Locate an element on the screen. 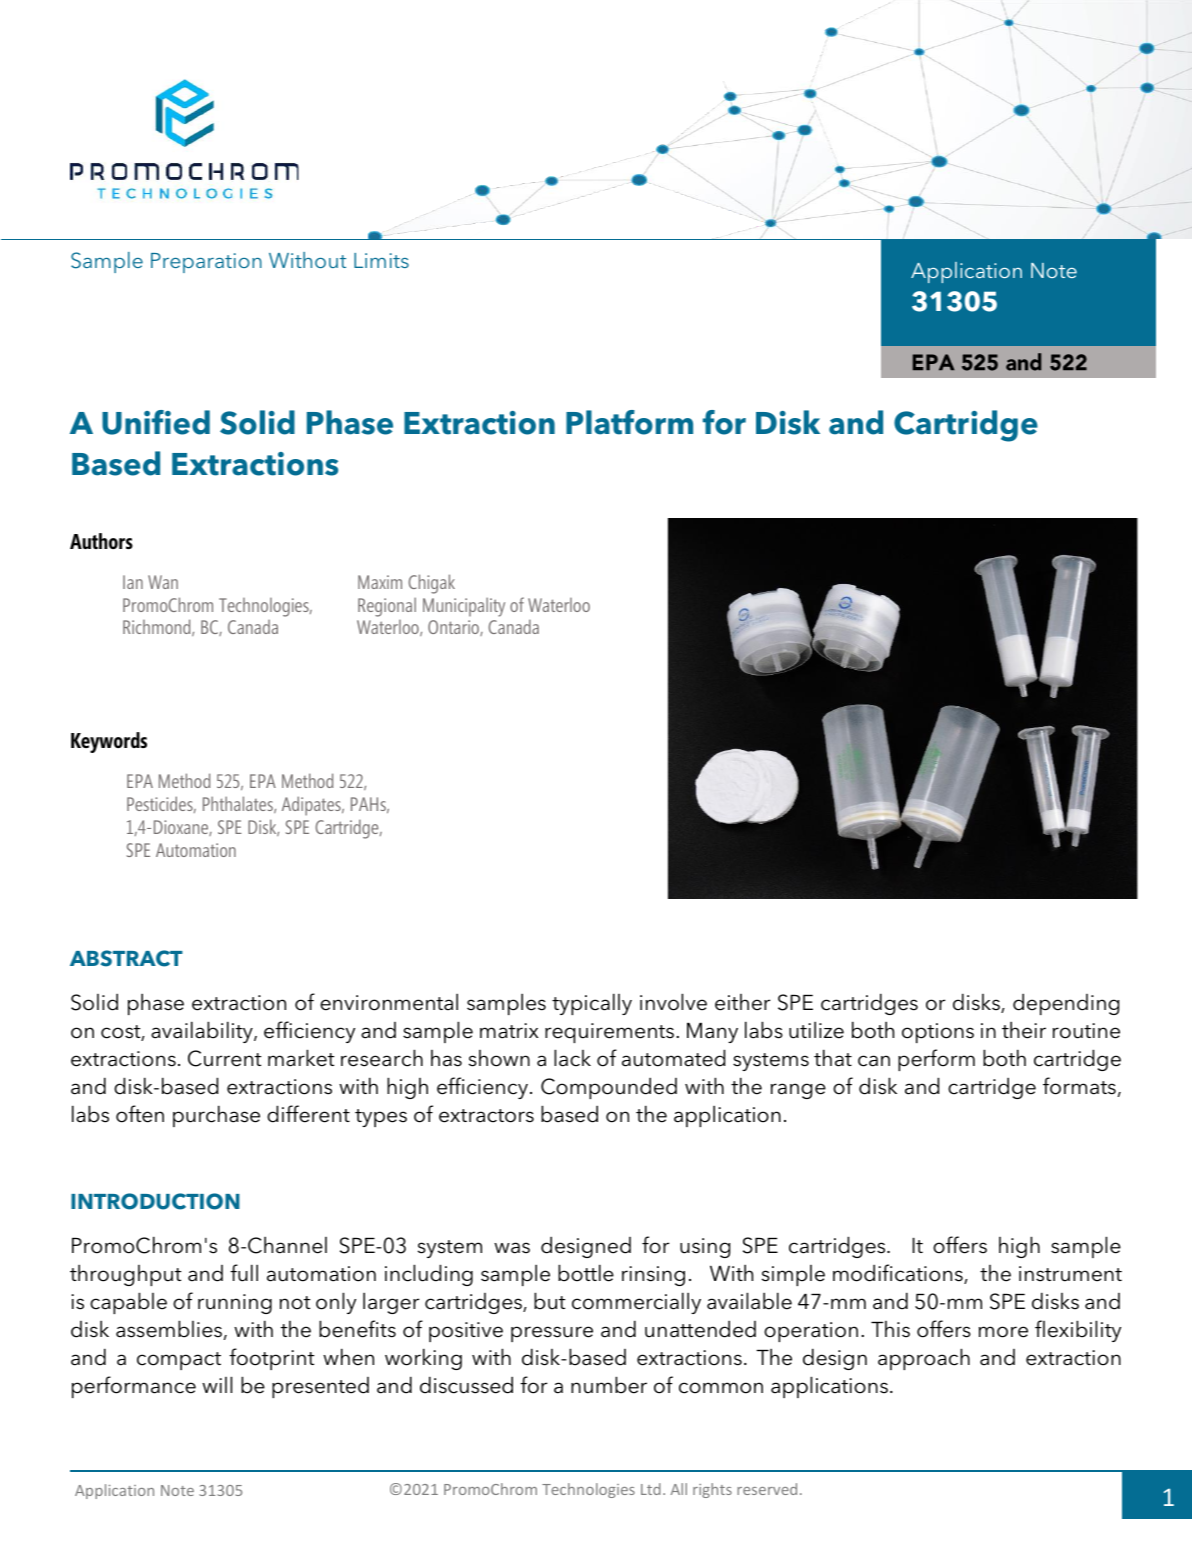 This screenshot has width=1192, height=1543. formats is located at coordinates (1079, 1086).
